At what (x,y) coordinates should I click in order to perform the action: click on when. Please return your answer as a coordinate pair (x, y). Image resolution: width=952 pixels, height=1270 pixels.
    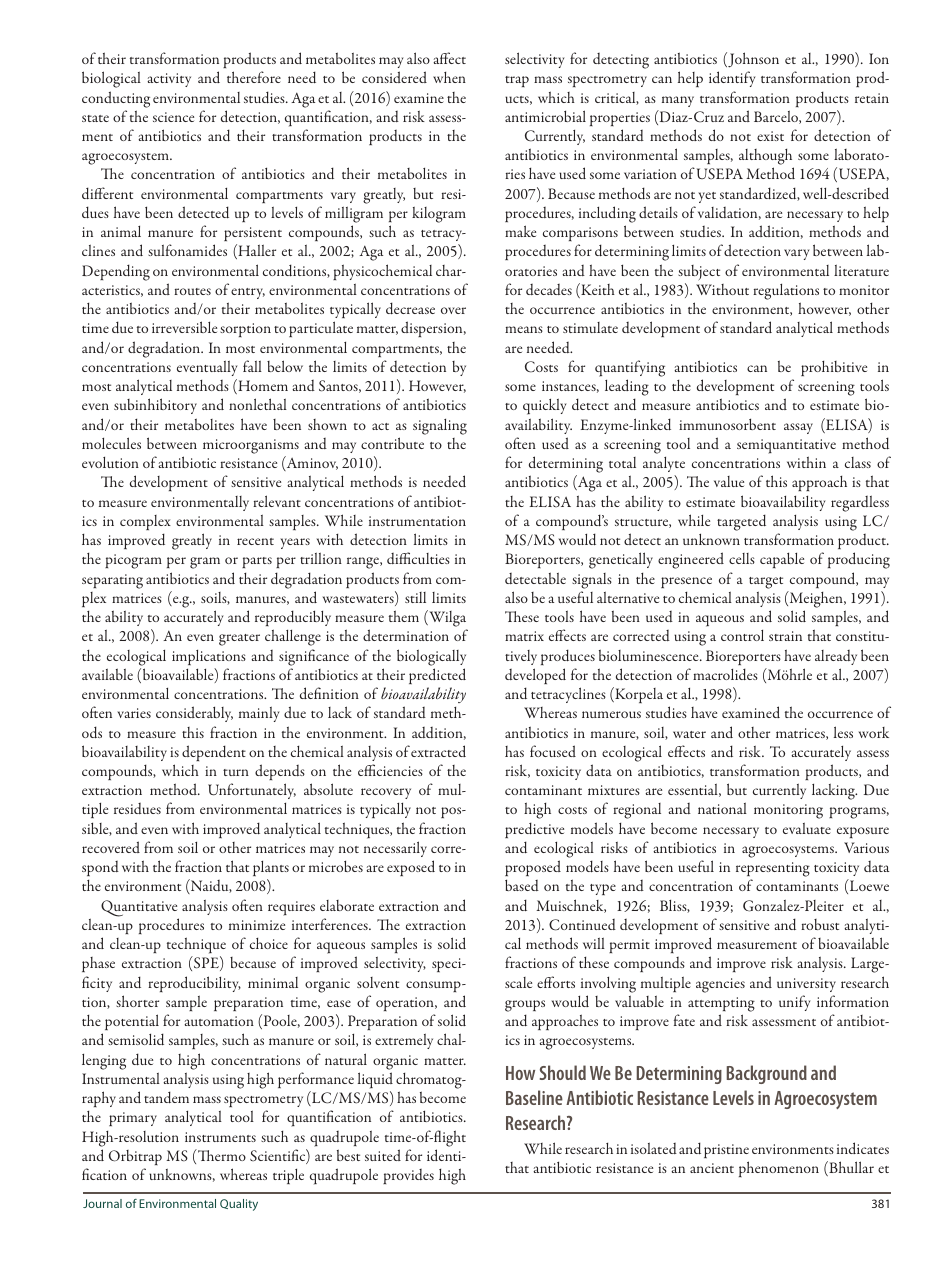
    Looking at the image, I should click on (449, 77).
